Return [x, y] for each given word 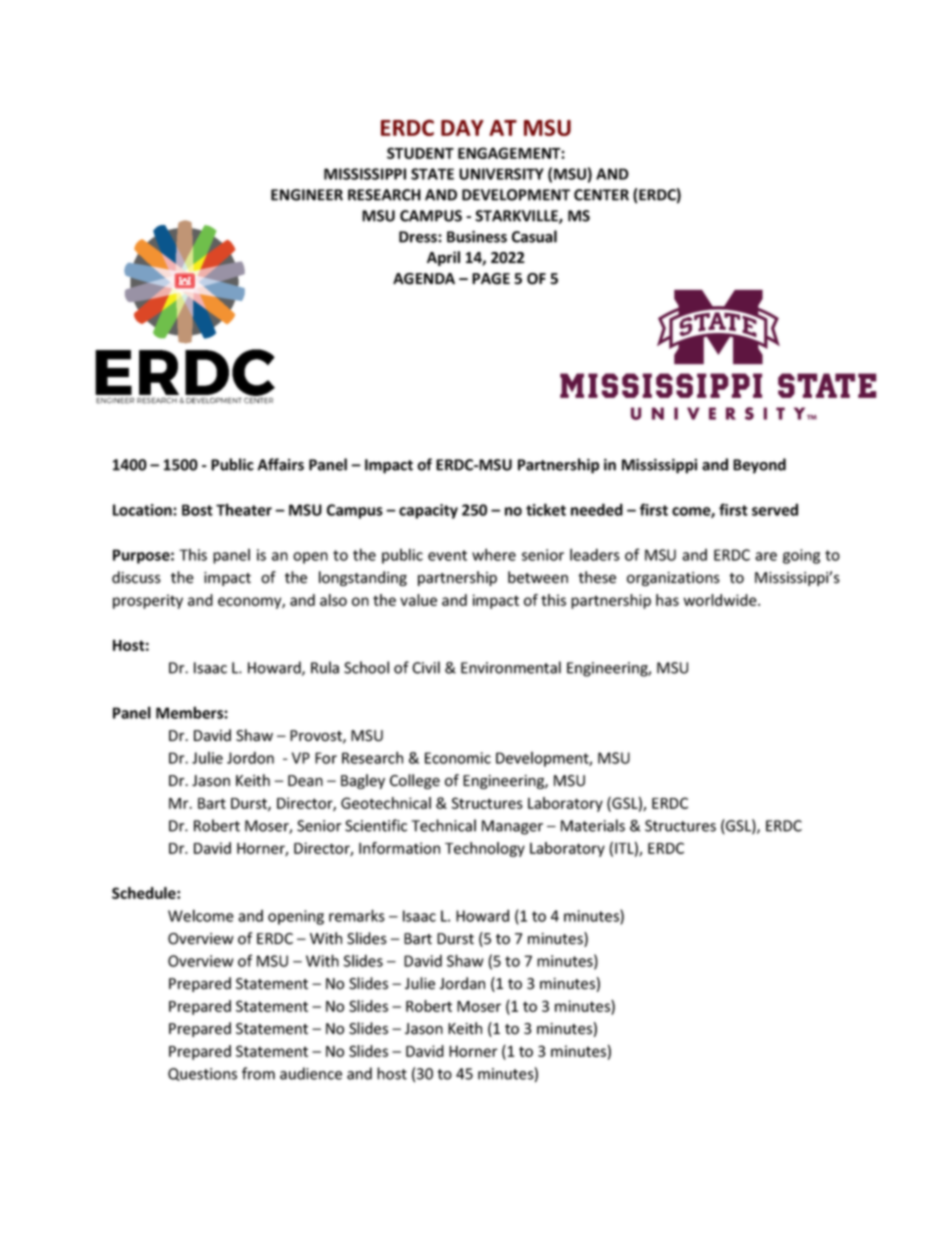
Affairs [280, 464]
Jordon [250, 758]
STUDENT [420, 153]
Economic [458, 758]
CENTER [601, 195]
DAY [462, 128]
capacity [428, 511]
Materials [593, 825]
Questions [202, 1074]
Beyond [759, 466]
